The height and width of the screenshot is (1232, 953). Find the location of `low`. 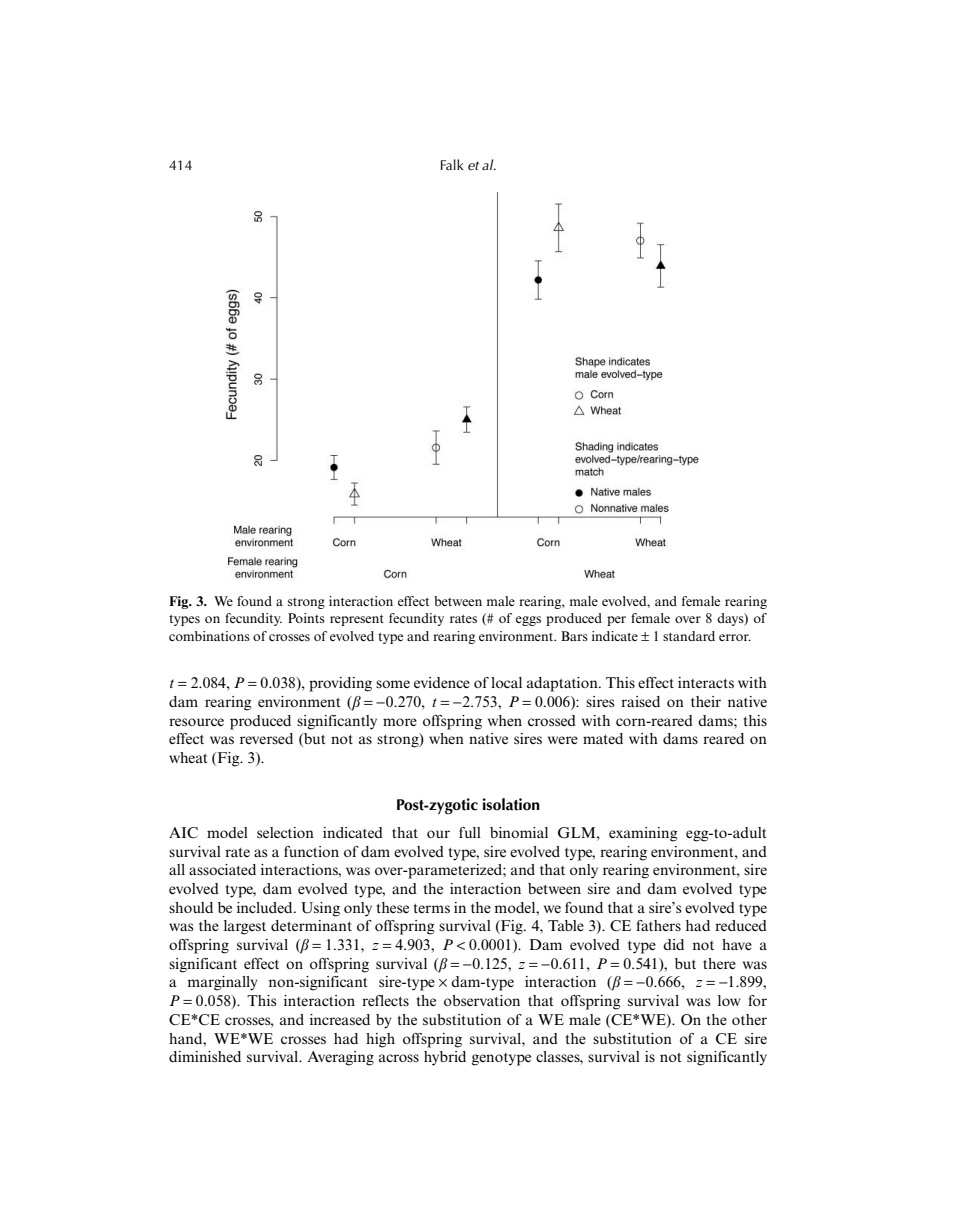

low is located at coordinates (729, 1000).
